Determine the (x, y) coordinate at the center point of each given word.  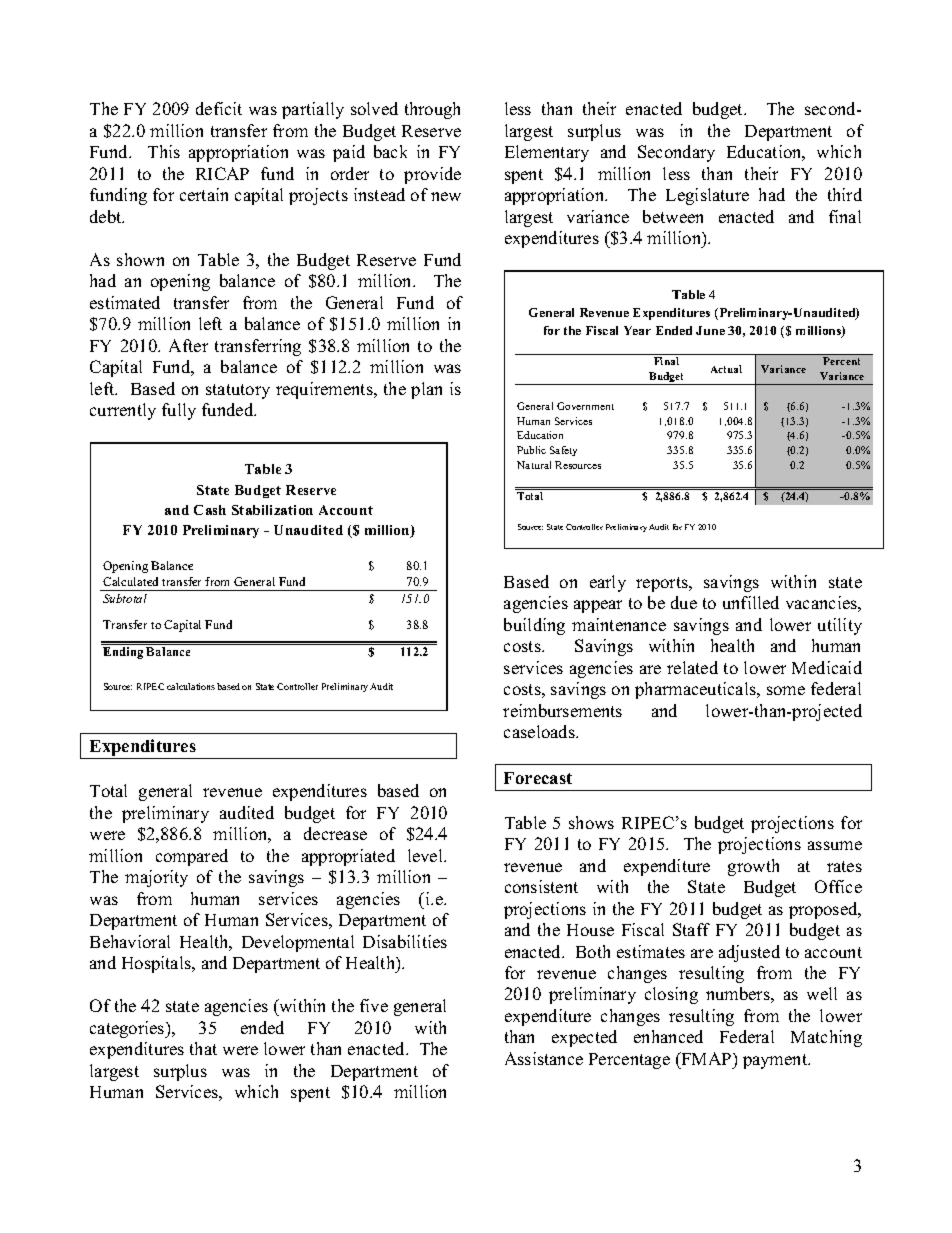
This (164, 151)
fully (179, 411)
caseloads (540, 731)
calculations (191, 686)
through (432, 110)
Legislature (707, 196)
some (786, 690)
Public (531, 450)
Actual (726, 369)
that (203, 1048)
